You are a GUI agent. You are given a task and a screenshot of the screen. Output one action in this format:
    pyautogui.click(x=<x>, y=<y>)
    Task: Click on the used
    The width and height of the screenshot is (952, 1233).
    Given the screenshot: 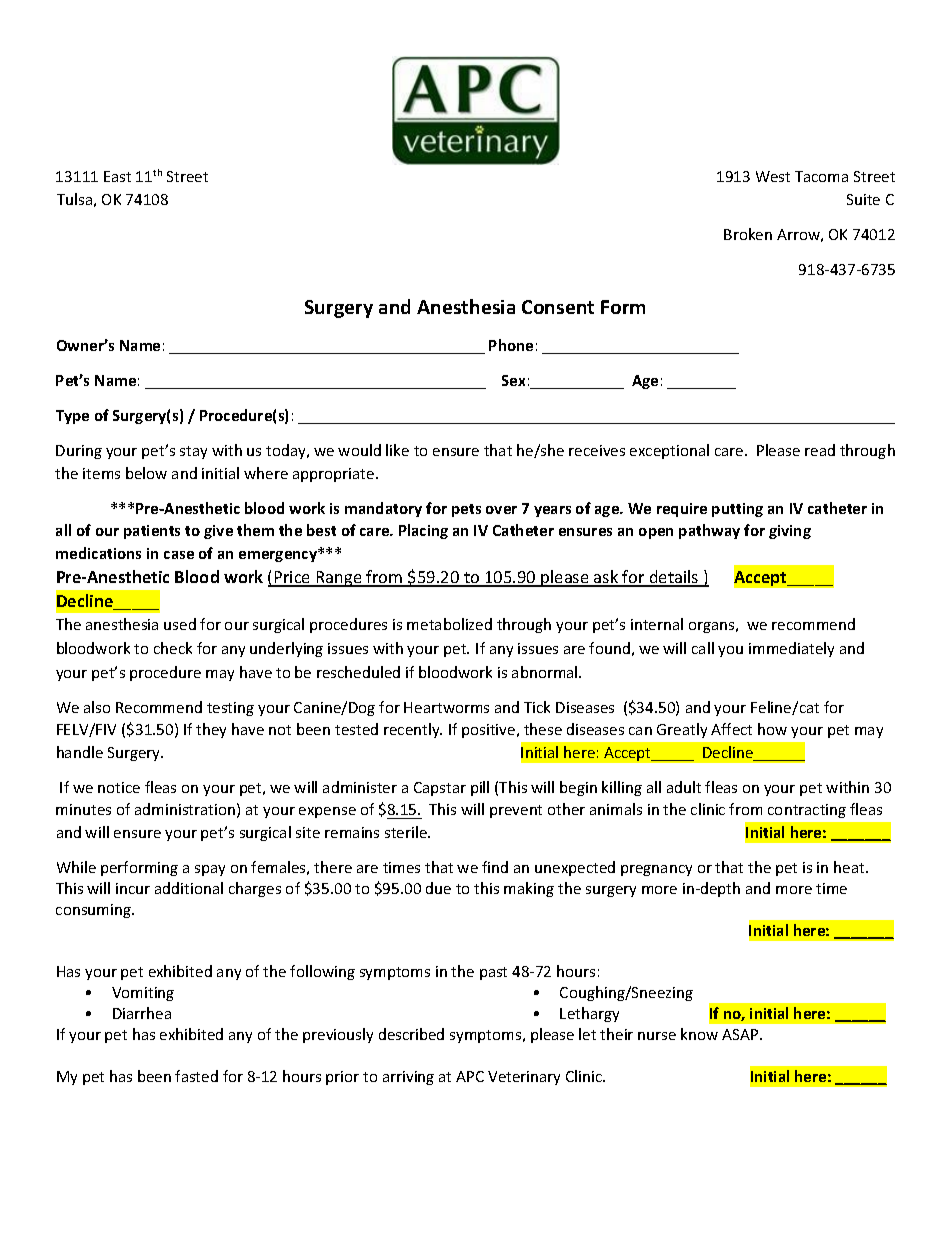 What is the action you would take?
    pyautogui.click(x=180, y=624)
